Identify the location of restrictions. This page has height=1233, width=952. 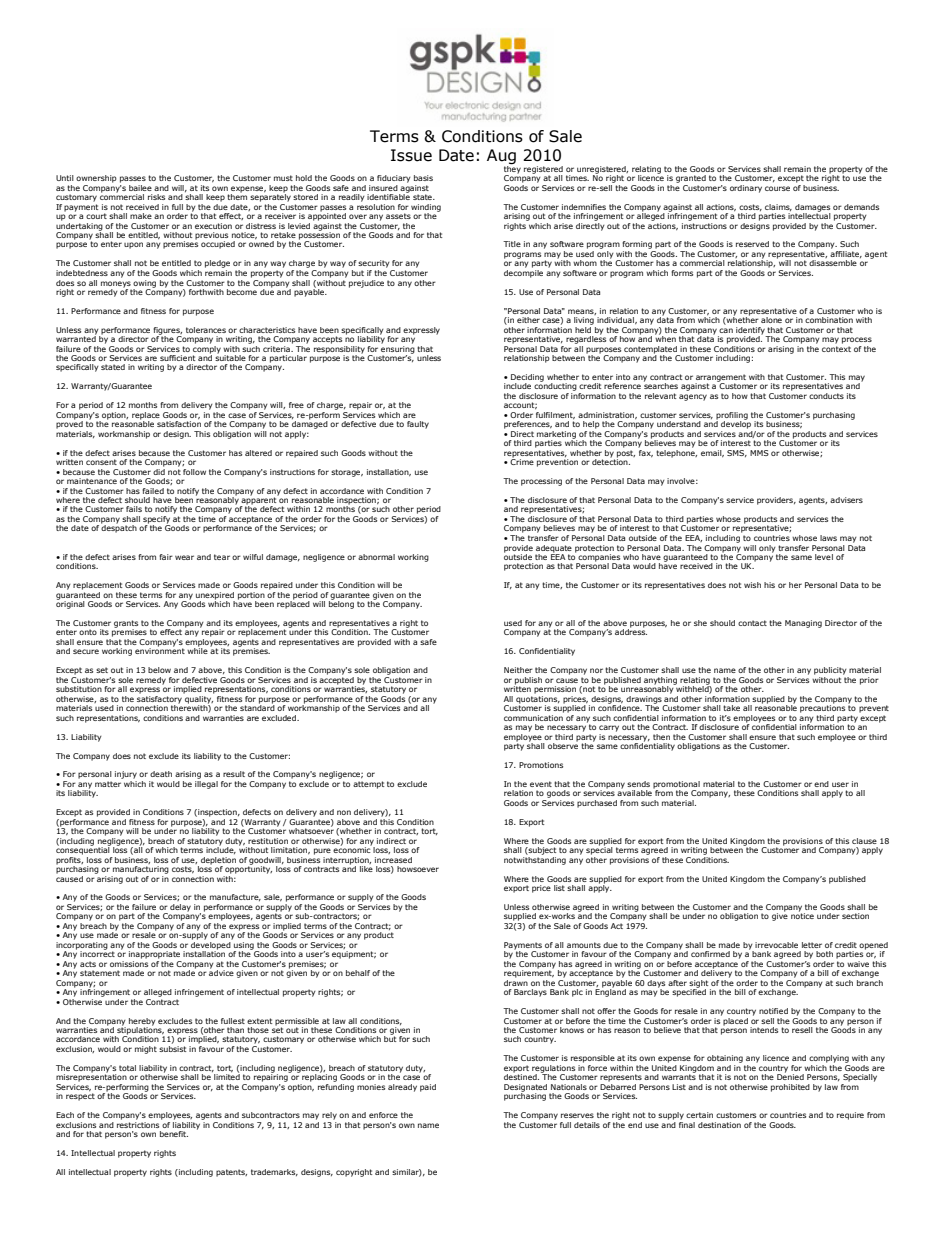
(139, 1123).
